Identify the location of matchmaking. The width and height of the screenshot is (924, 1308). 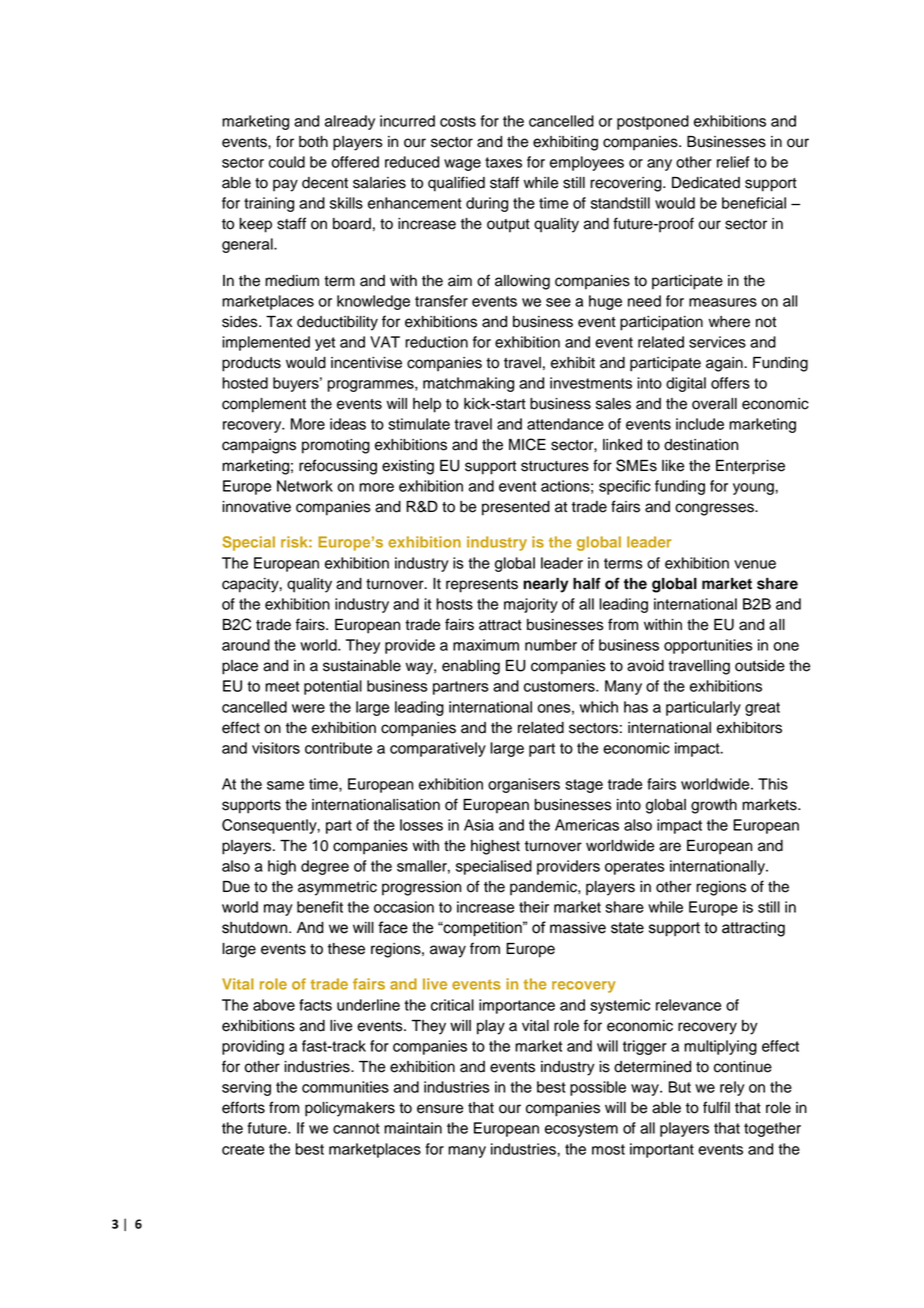
(468, 384).
